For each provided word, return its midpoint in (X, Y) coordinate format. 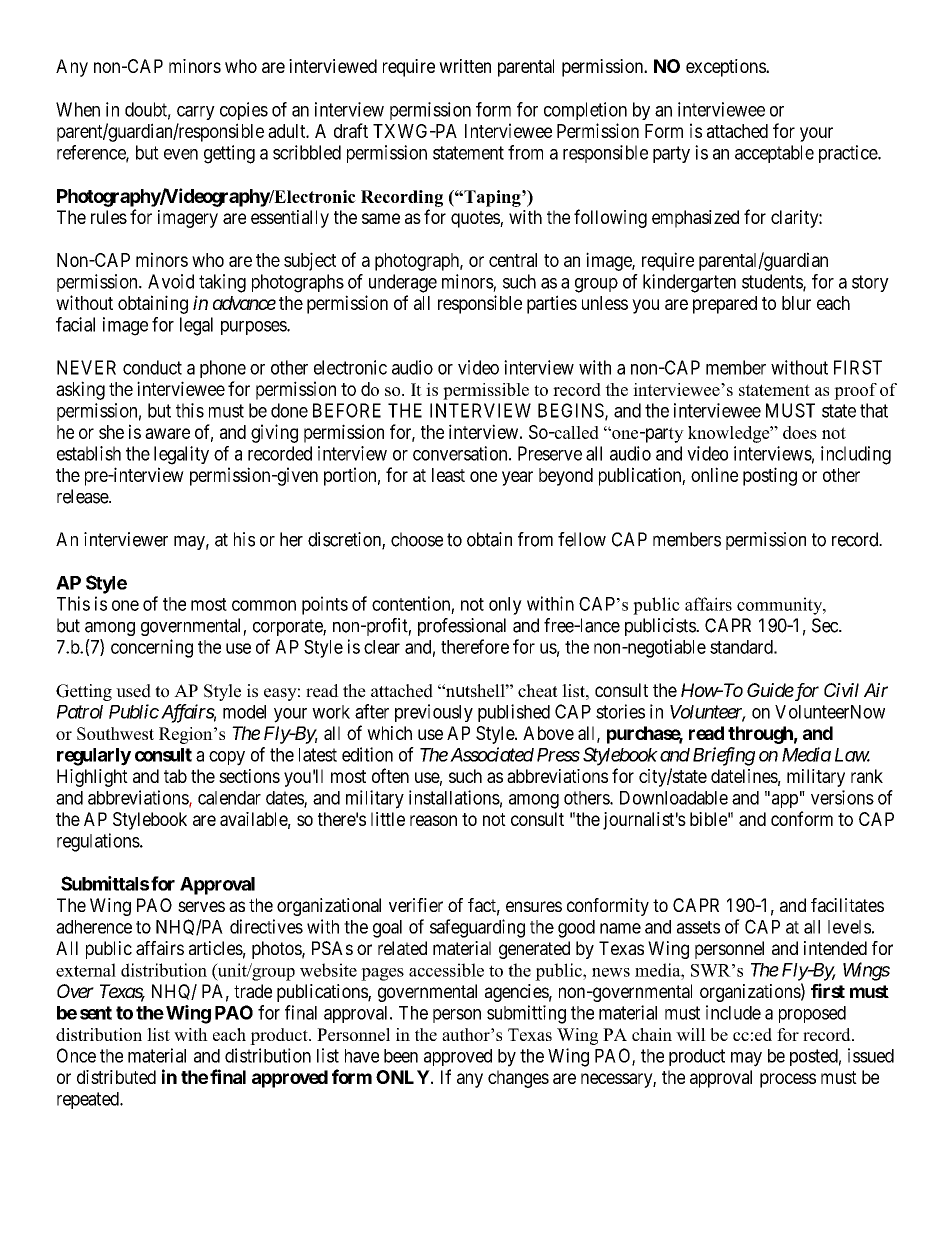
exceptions (726, 68)
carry (196, 113)
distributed (116, 1077)
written (465, 66)
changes (518, 1079)
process (788, 1080)
